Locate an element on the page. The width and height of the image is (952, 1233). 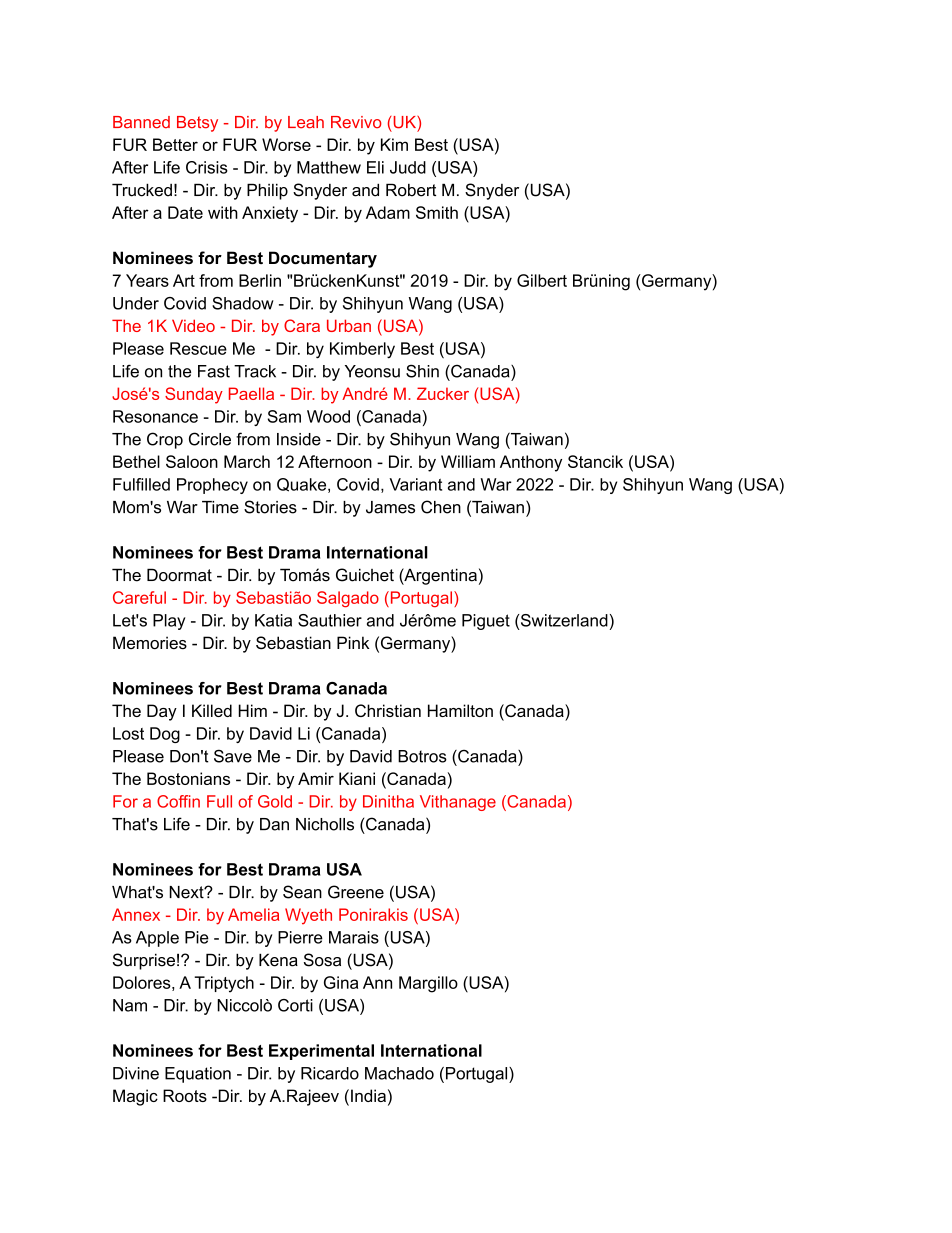
Sunday is located at coordinates (194, 395).
